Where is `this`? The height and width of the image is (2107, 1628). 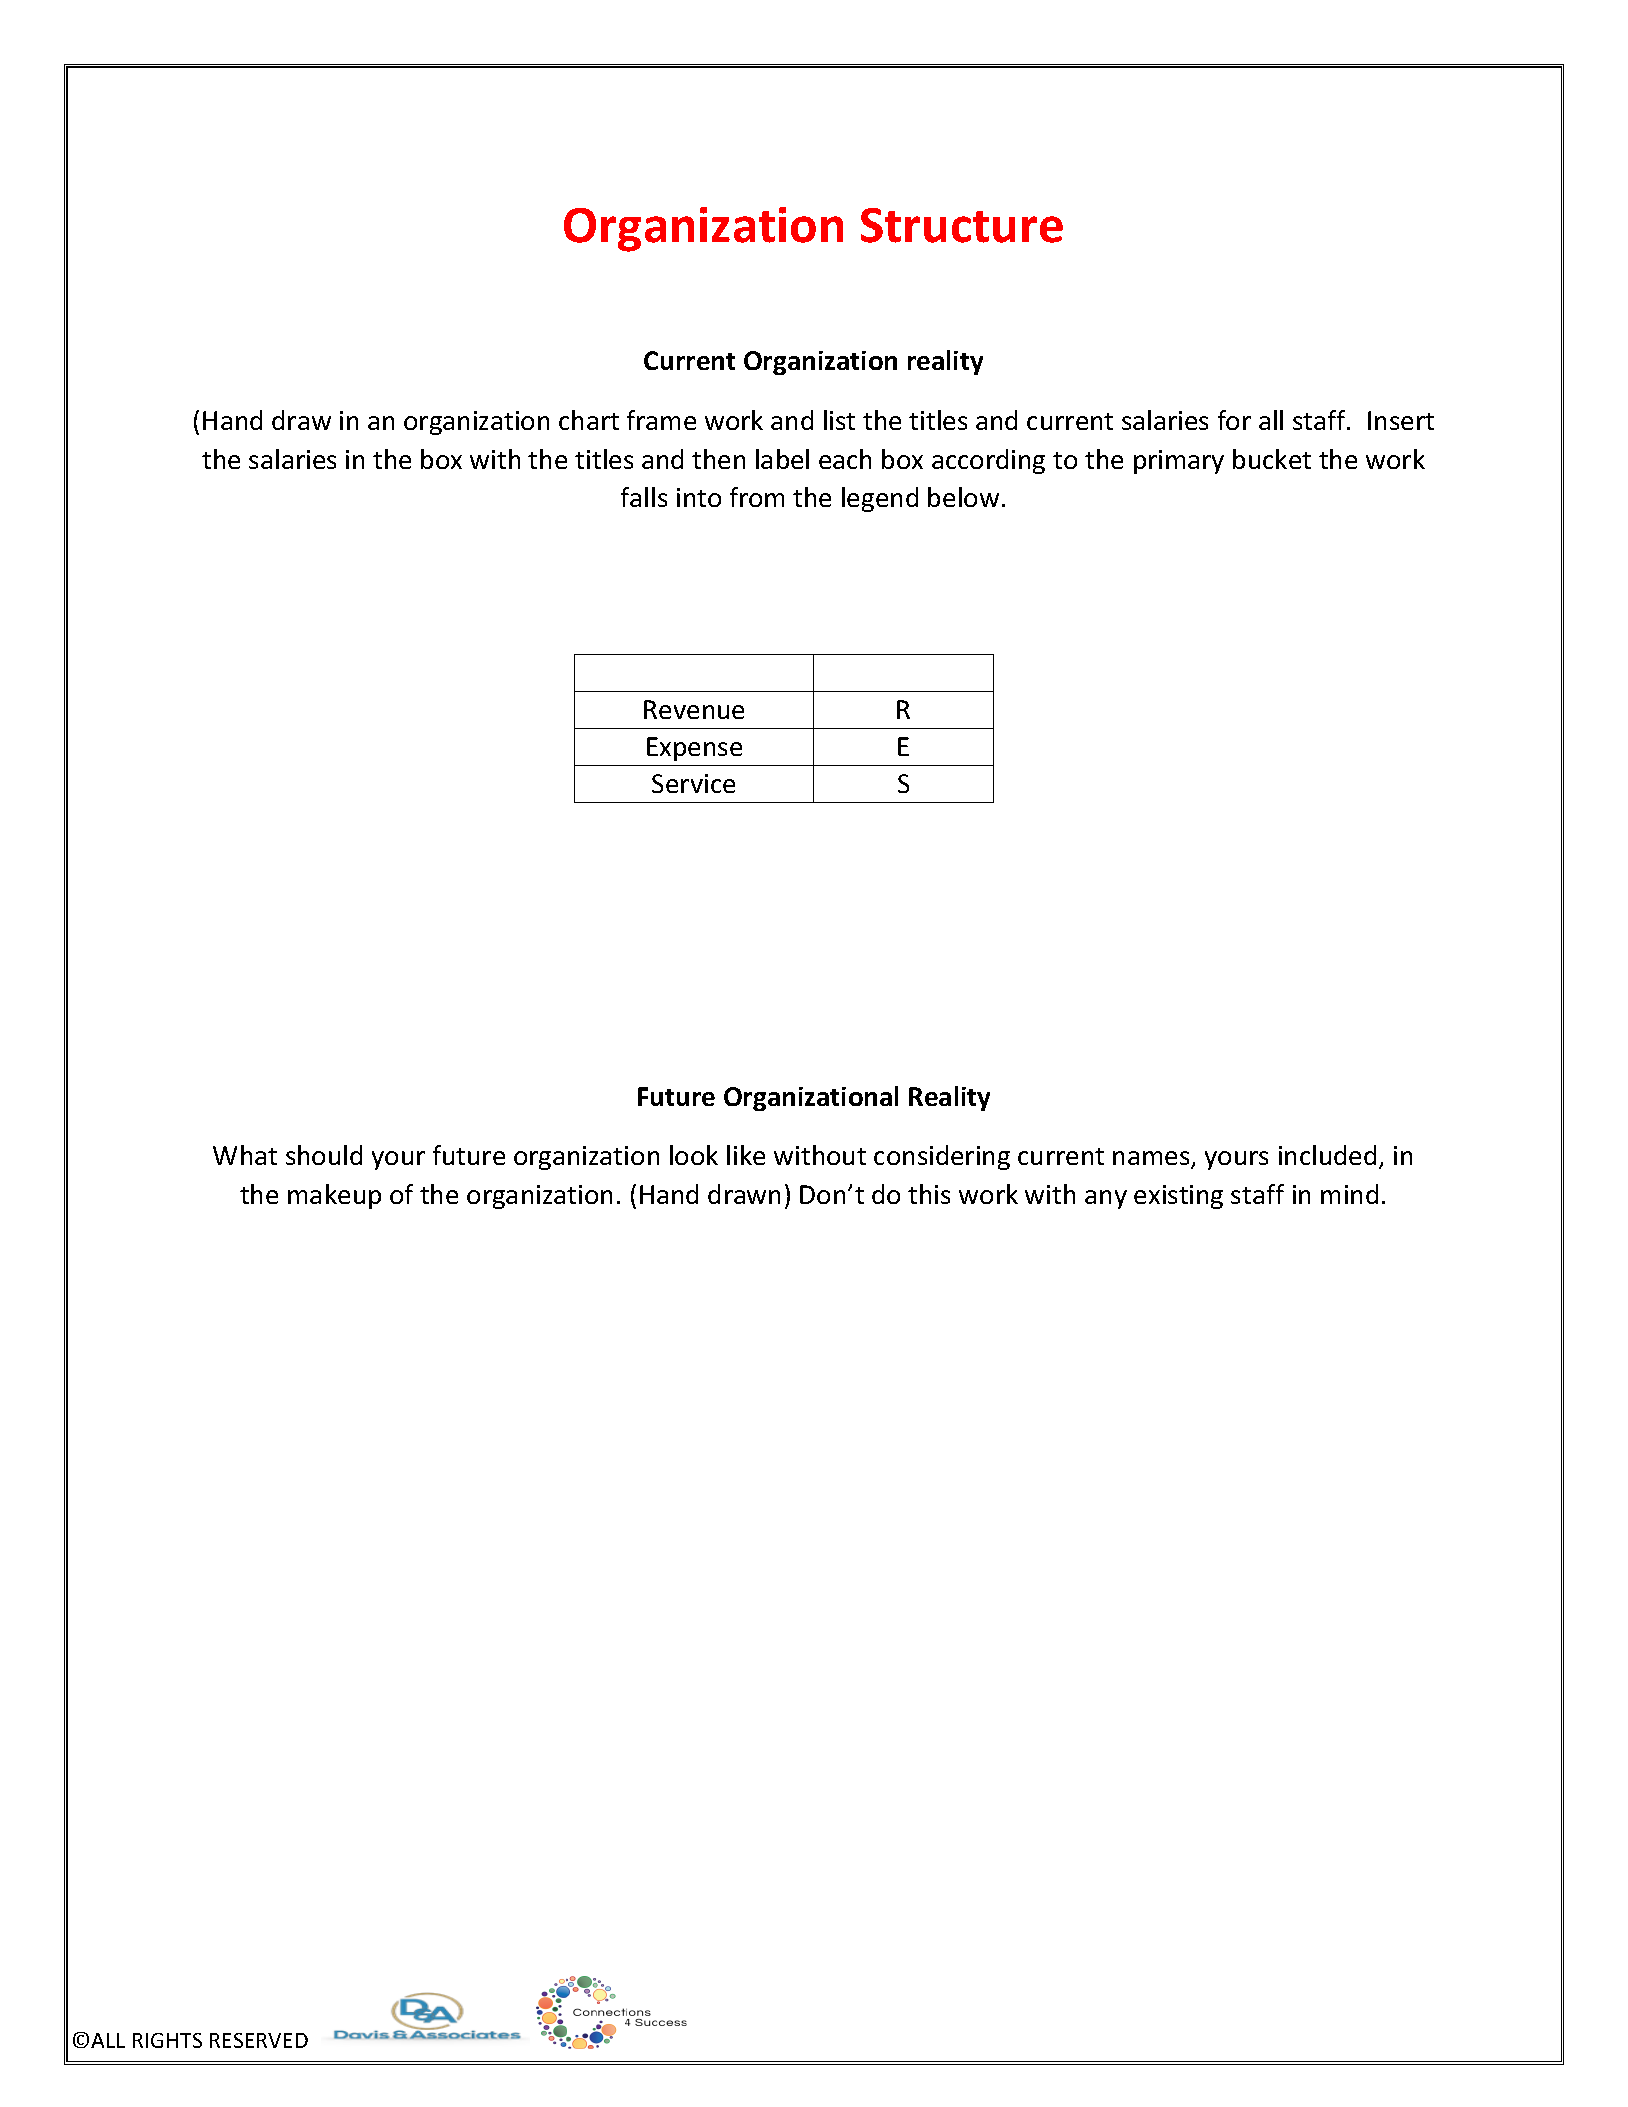
this is located at coordinates (929, 1194).
